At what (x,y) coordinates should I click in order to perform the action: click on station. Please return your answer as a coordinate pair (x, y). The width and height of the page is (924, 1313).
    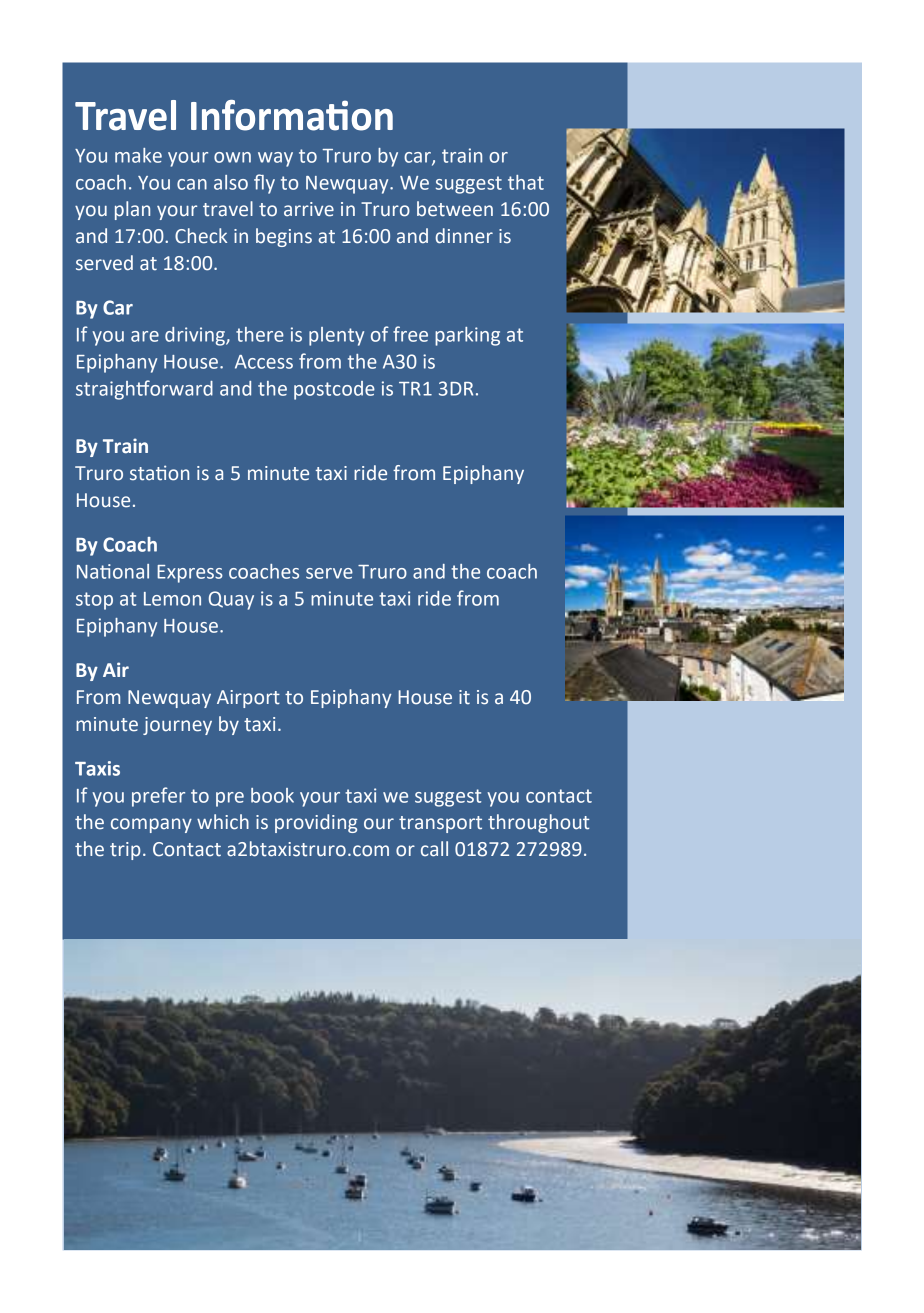
    Looking at the image, I should click on (159, 473).
